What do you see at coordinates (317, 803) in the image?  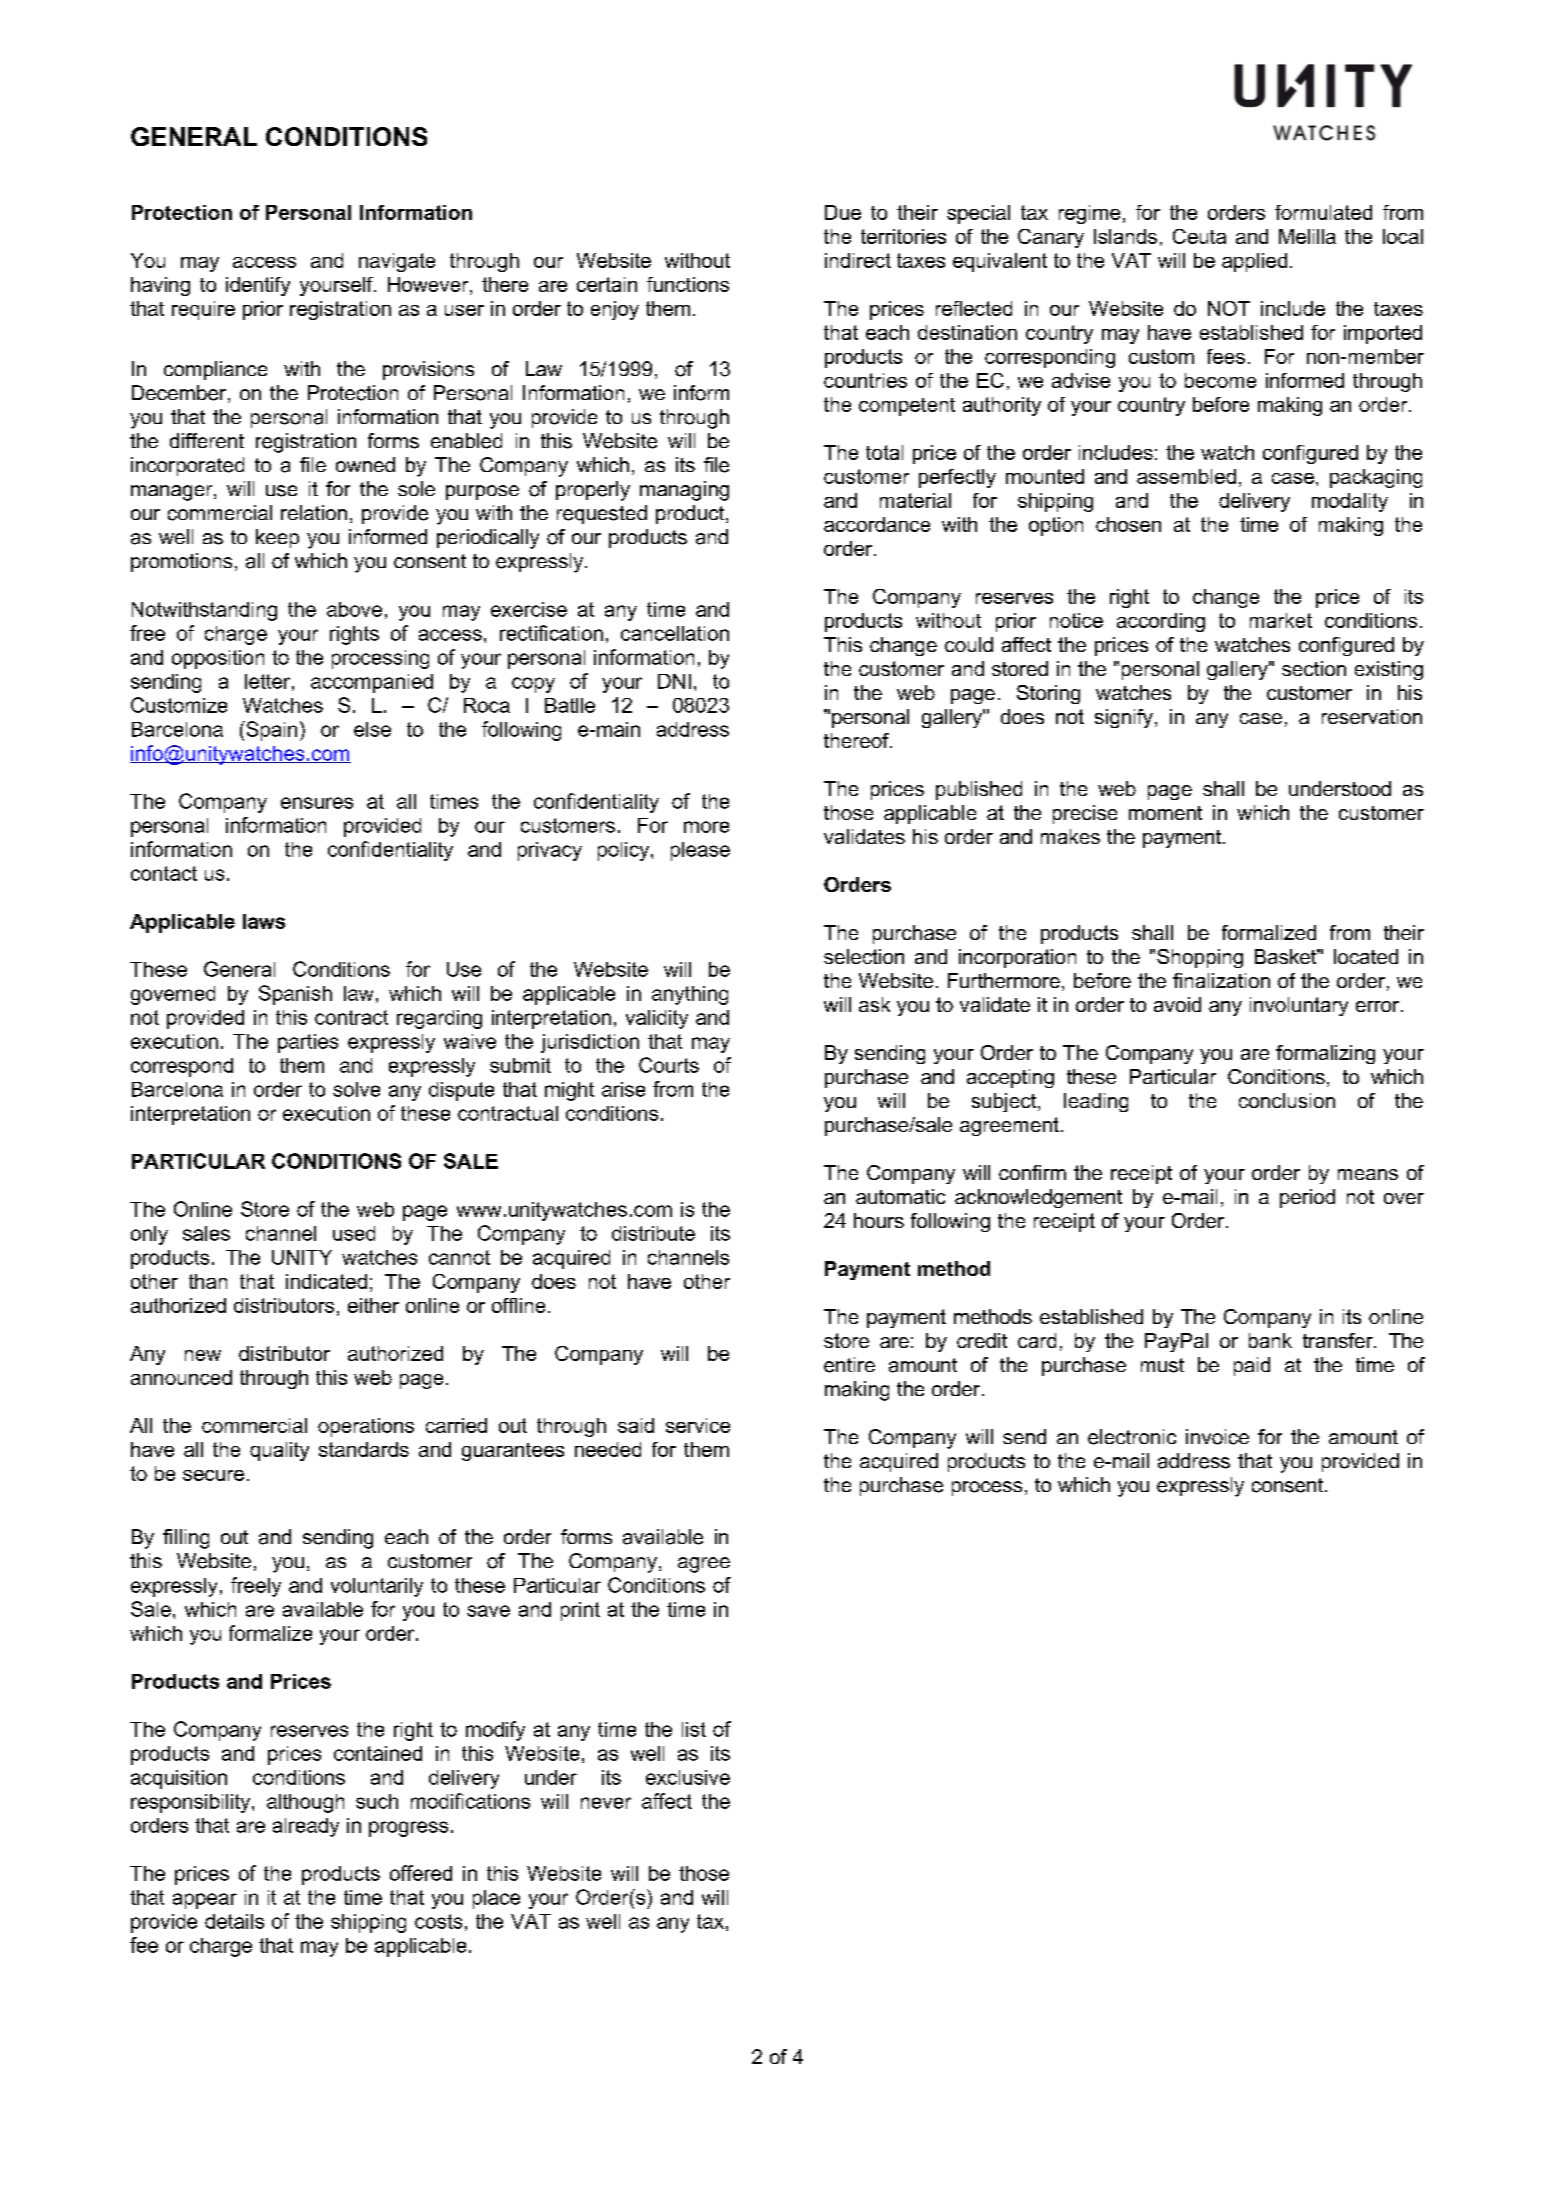 I see `ensures` at bounding box center [317, 803].
